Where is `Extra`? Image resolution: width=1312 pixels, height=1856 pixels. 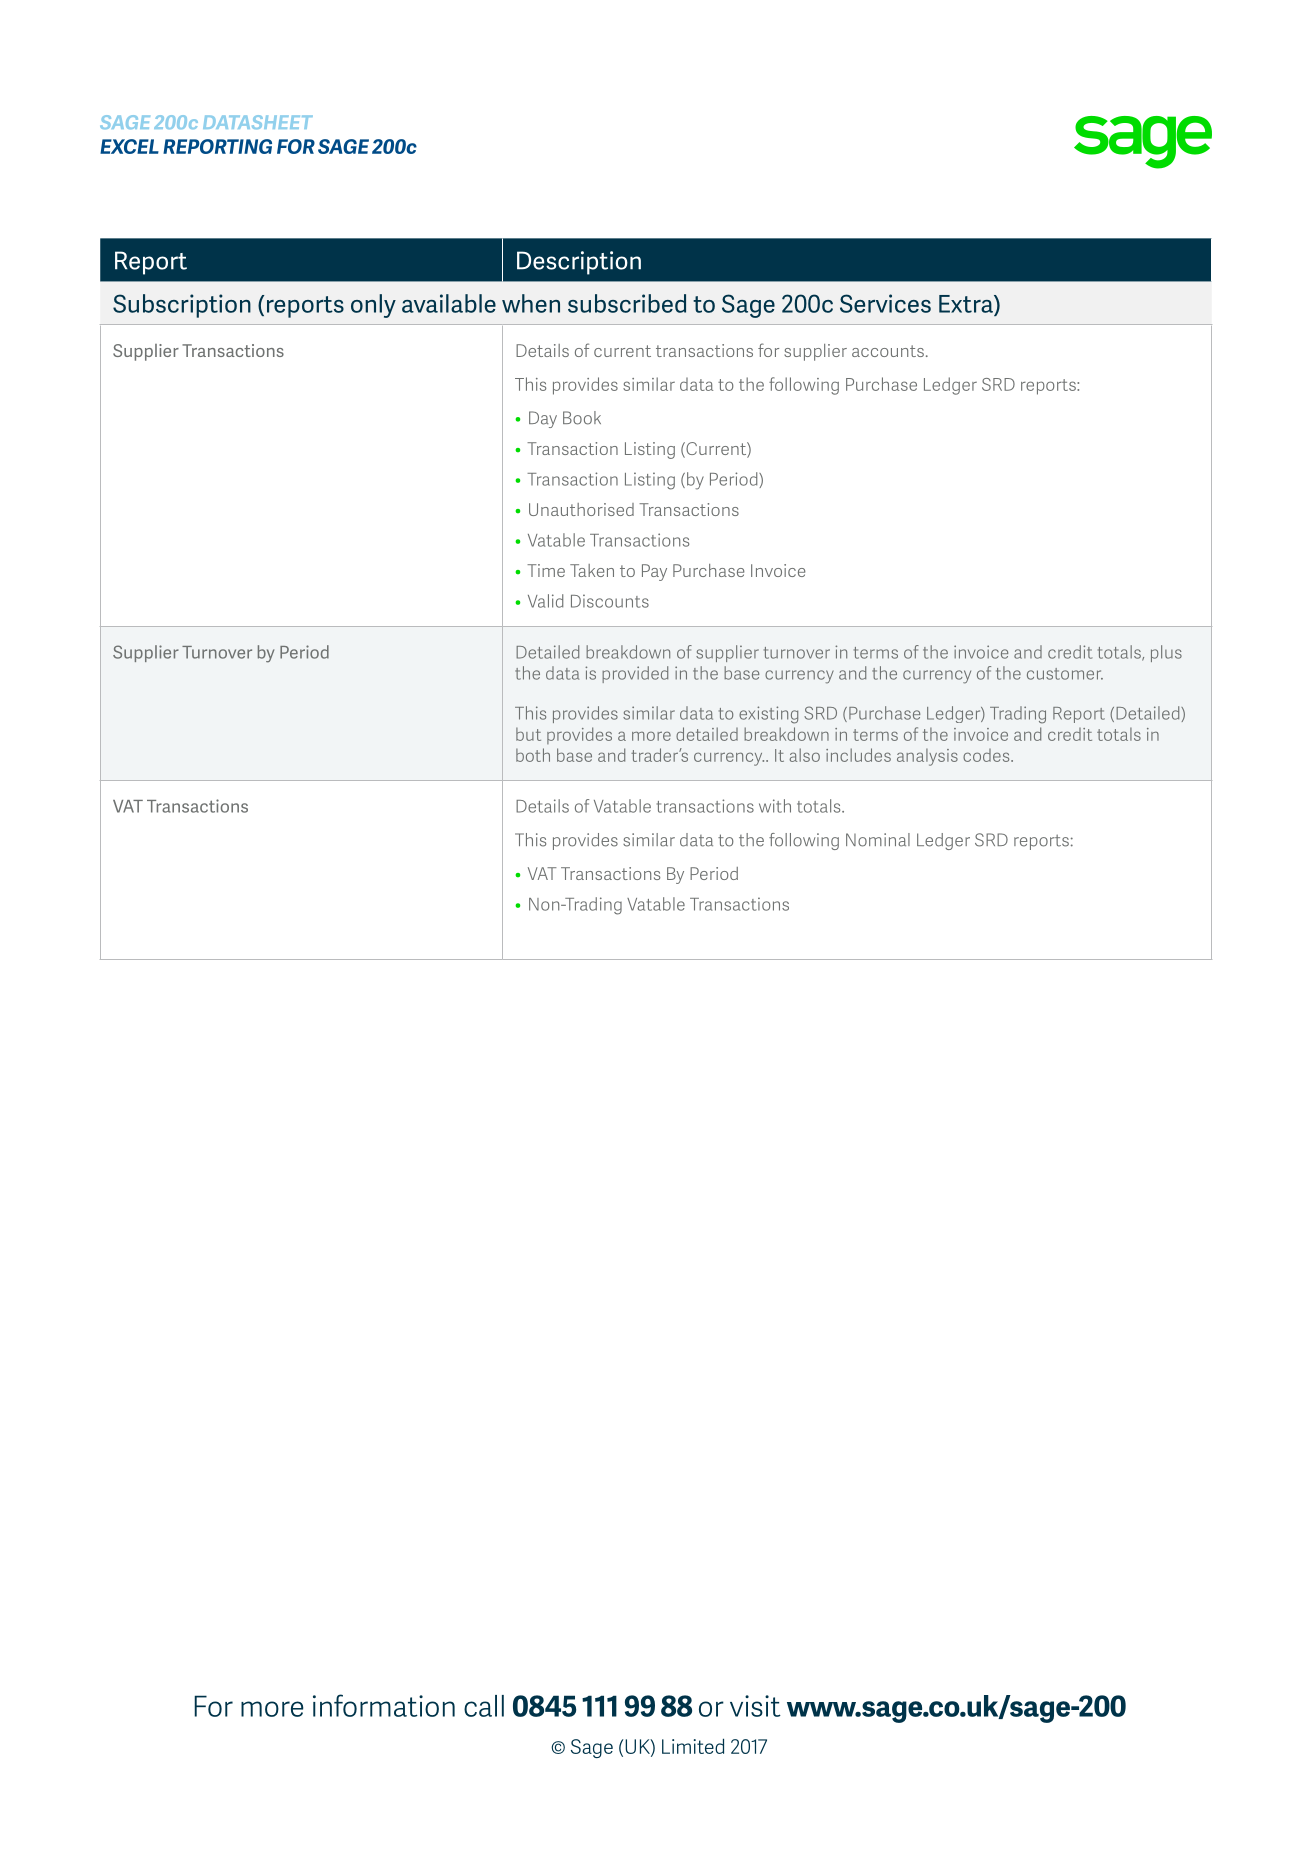 Extra is located at coordinates (967, 304).
